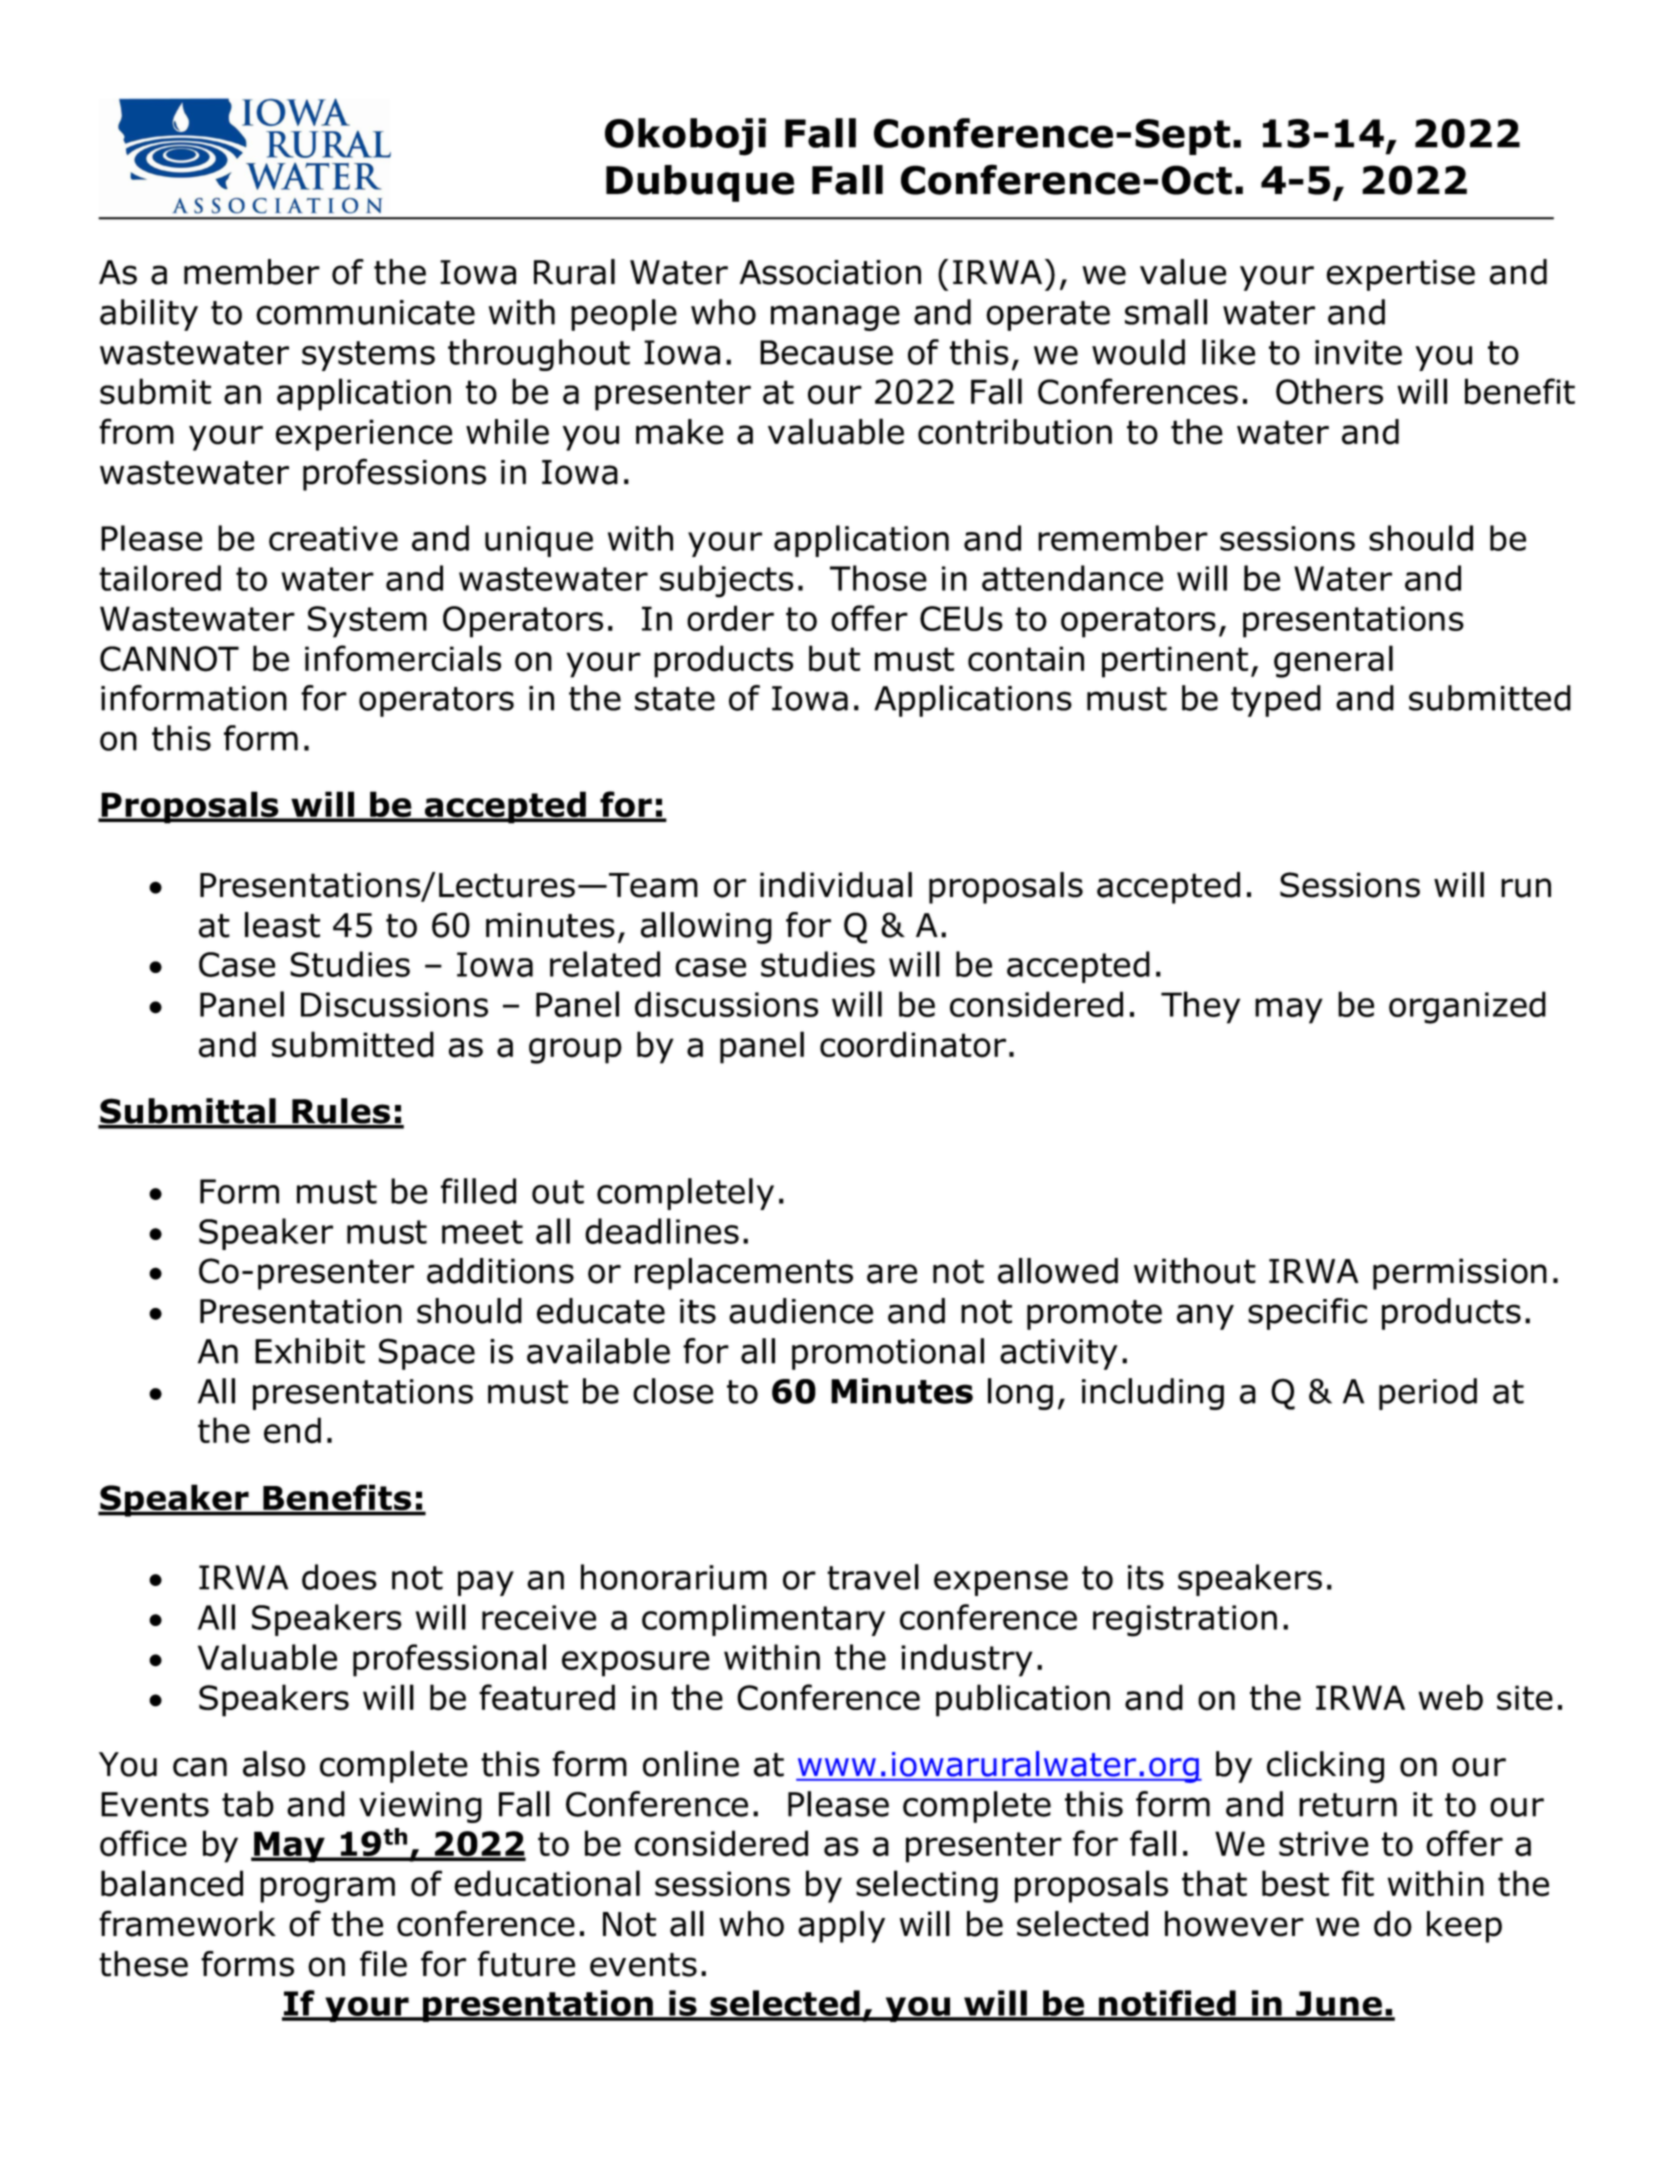  Describe the element at coordinates (1295, 1883) in the screenshot. I see `best` at that location.
